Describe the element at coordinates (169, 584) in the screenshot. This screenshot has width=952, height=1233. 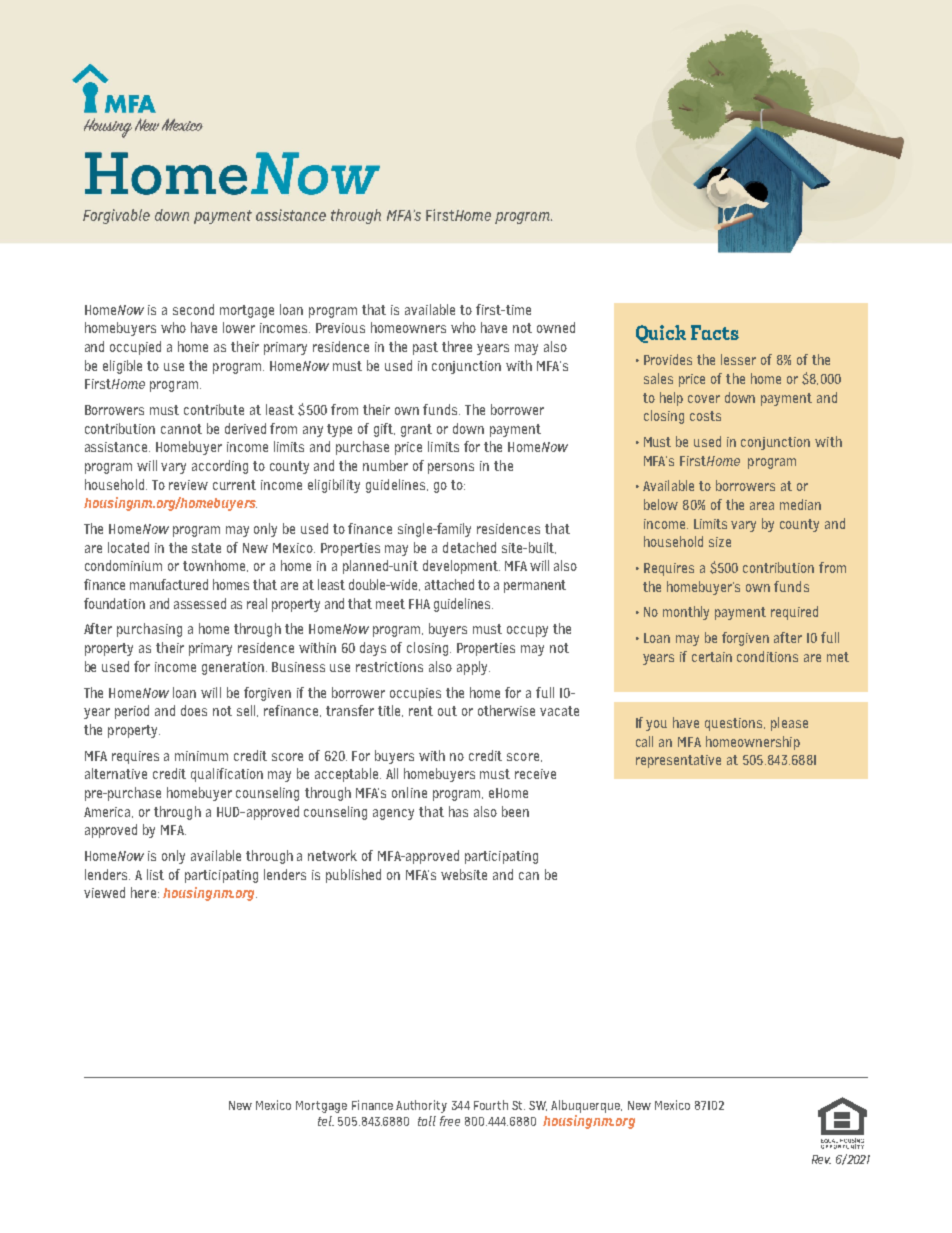
I see `manufactured` at that location.
